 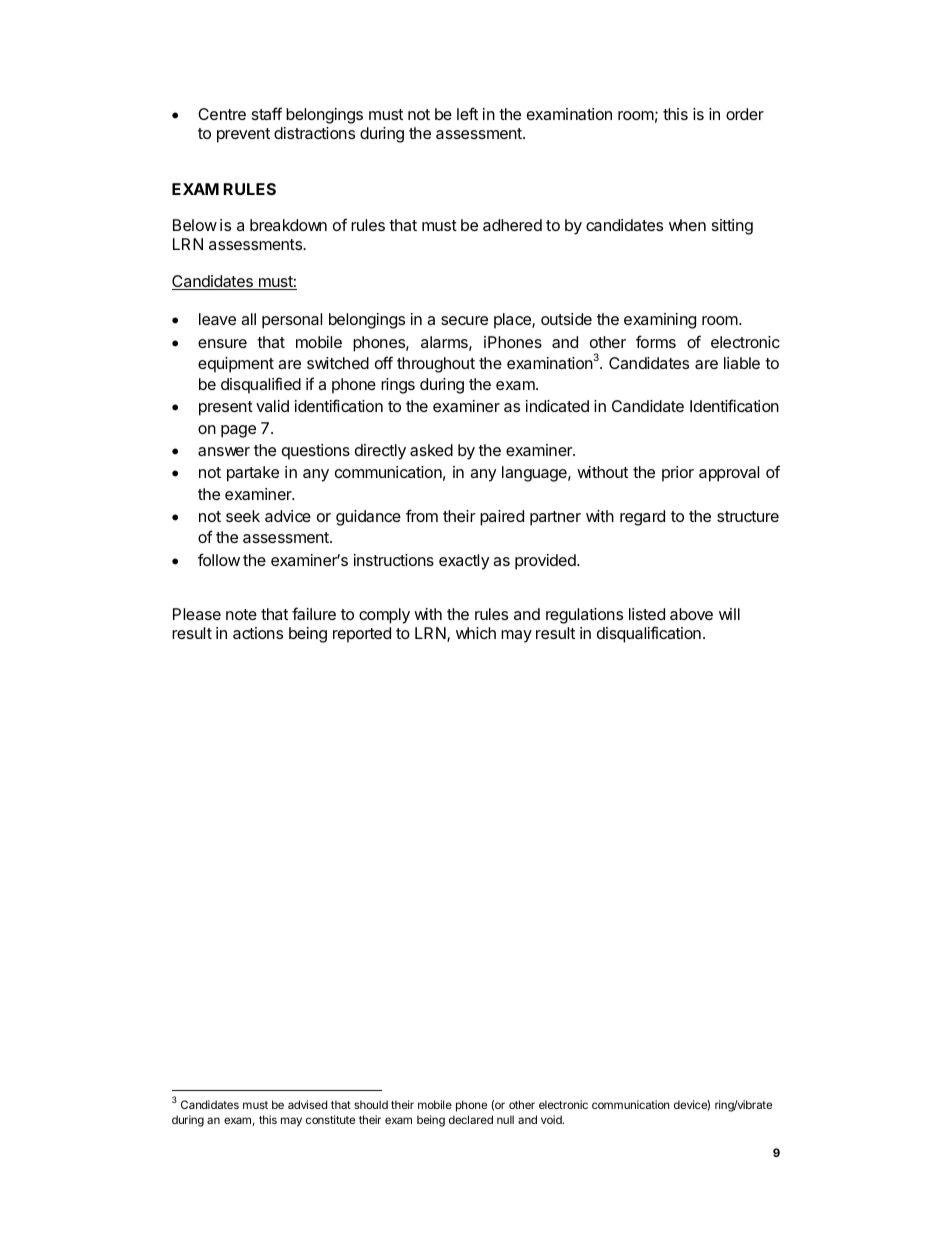 What do you see at coordinates (691, 614) in the image?
I see `above` at bounding box center [691, 614].
